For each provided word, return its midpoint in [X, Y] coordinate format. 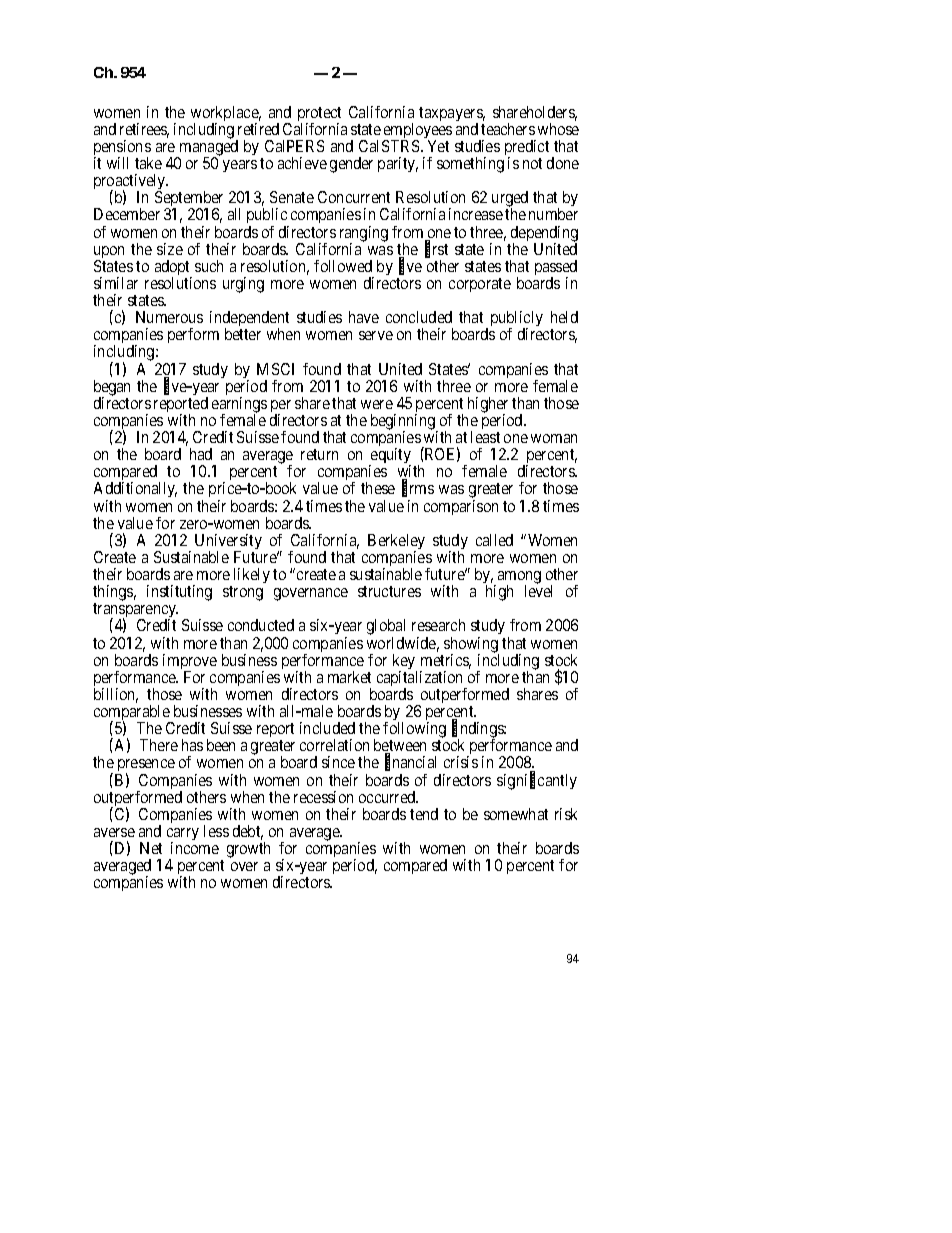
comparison [461, 507]
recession [323, 797]
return [319, 454]
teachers [508, 129]
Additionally [135, 491]
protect [319, 115]
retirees [144, 130]
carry [183, 836]
